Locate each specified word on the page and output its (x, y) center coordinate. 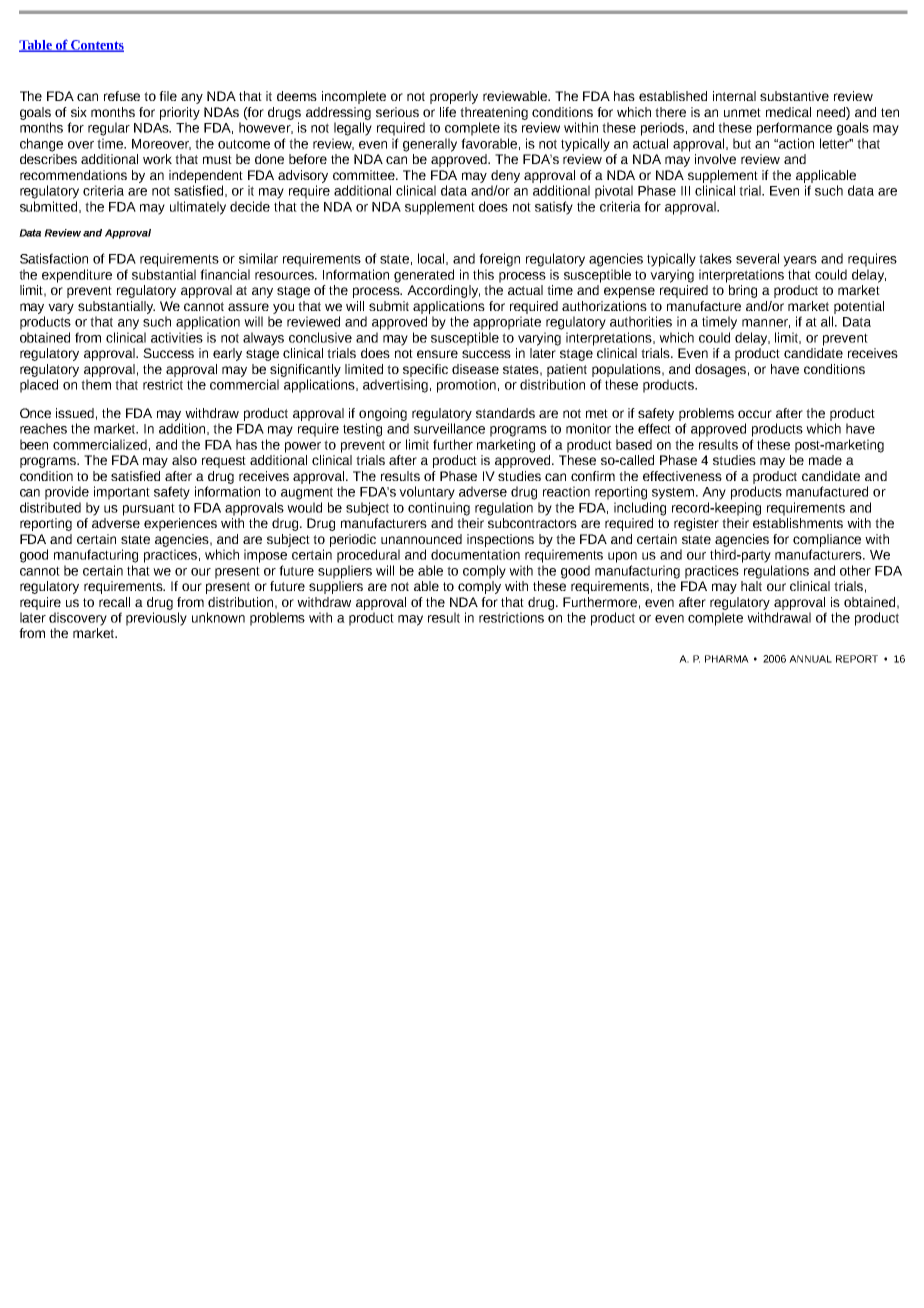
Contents (96, 46)
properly (454, 97)
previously (156, 619)
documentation (475, 554)
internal (734, 96)
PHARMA (727, 659)
